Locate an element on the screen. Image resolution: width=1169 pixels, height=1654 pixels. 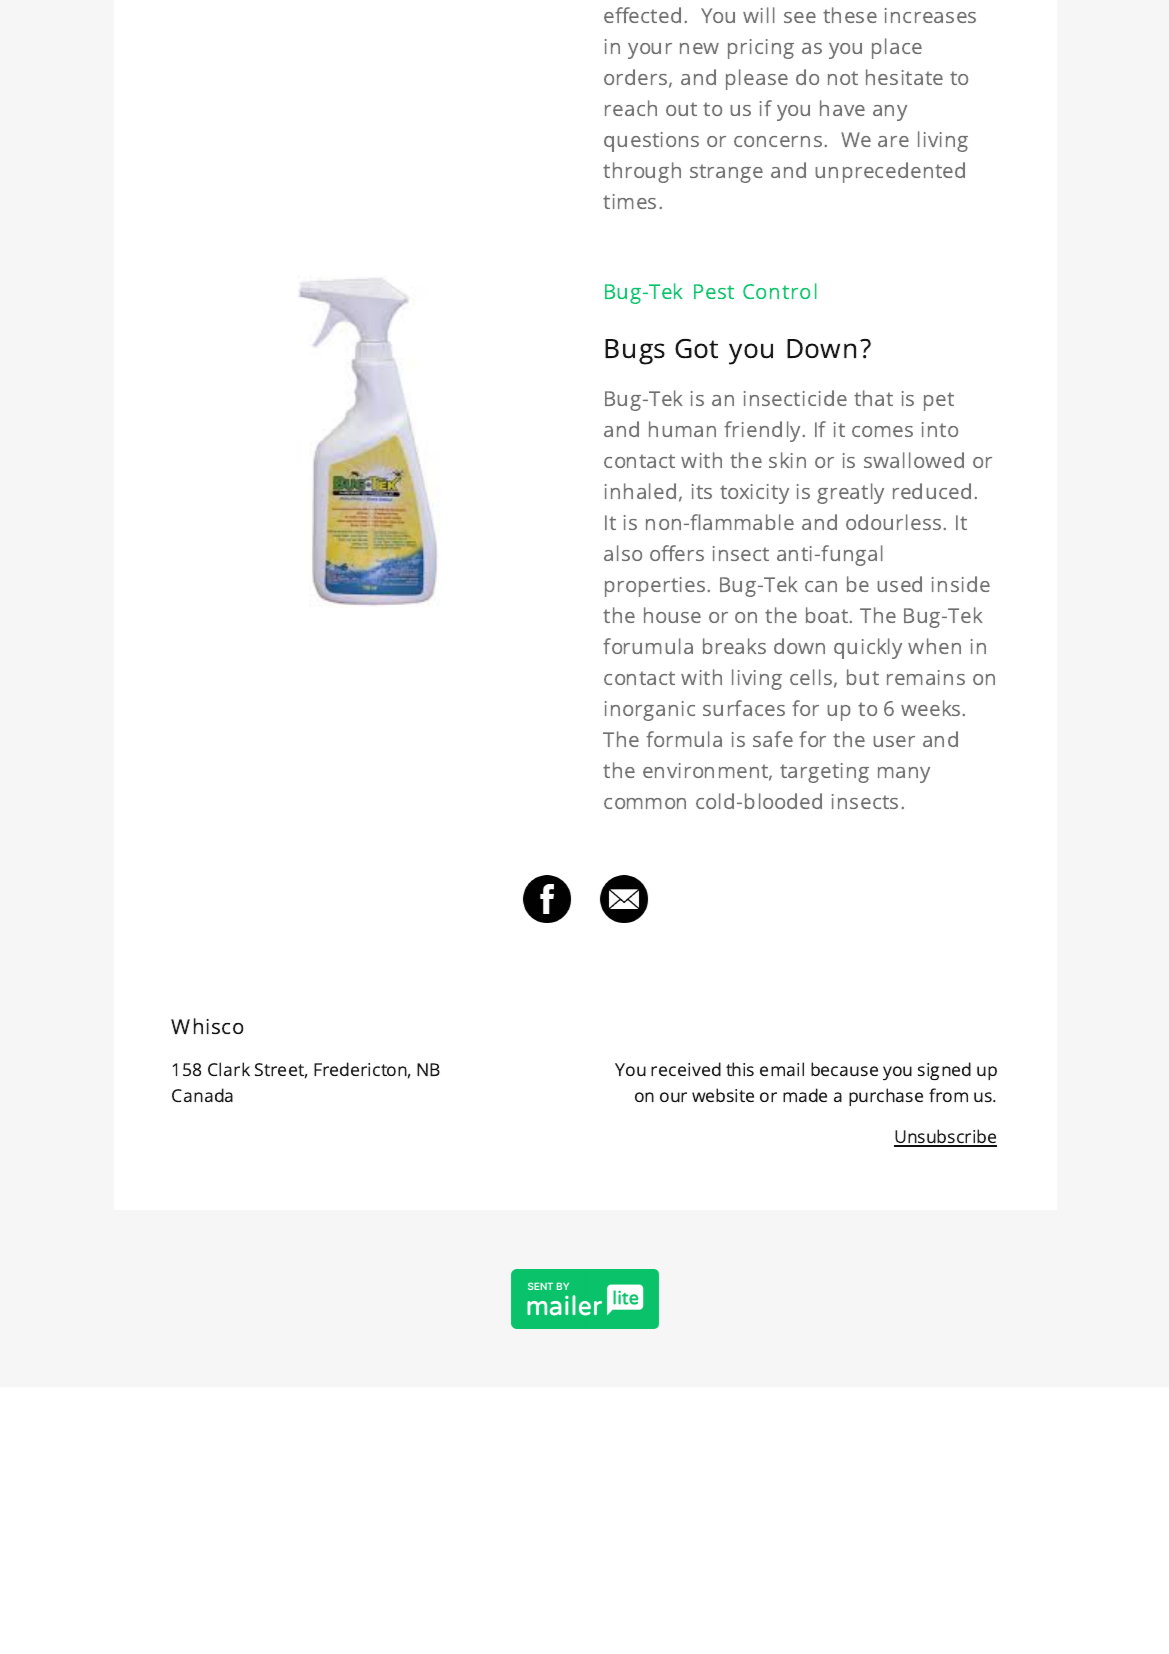
used is located at coordinates (899, 584).
